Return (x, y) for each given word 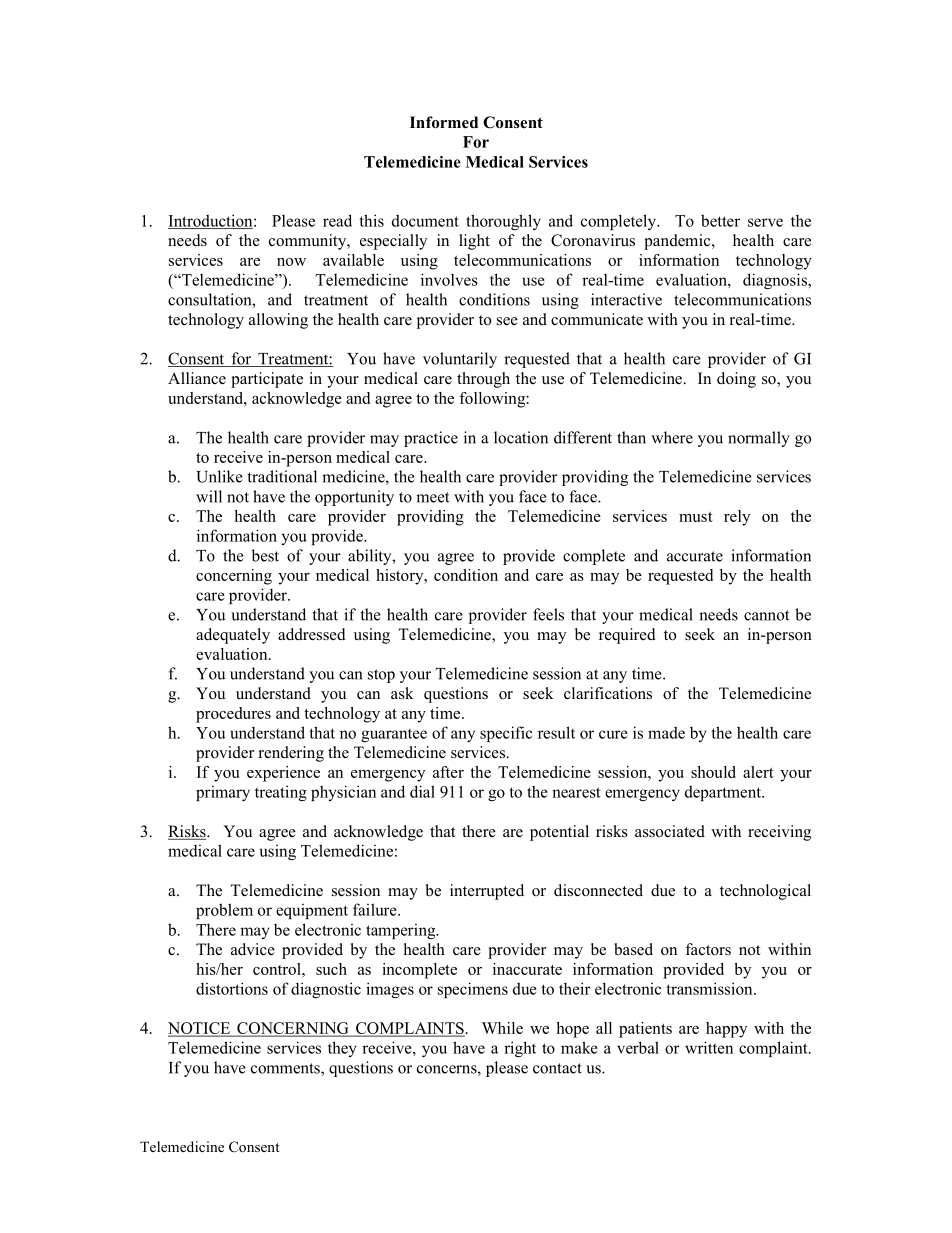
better (720, 220)
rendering (291, 754)
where (672, 437)
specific (506, 734)
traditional (282, 476)
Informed (444, 122)
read (337, 220)
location (521, 437)
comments (286, 1069)
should (713, 772)
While (502, 1028)
